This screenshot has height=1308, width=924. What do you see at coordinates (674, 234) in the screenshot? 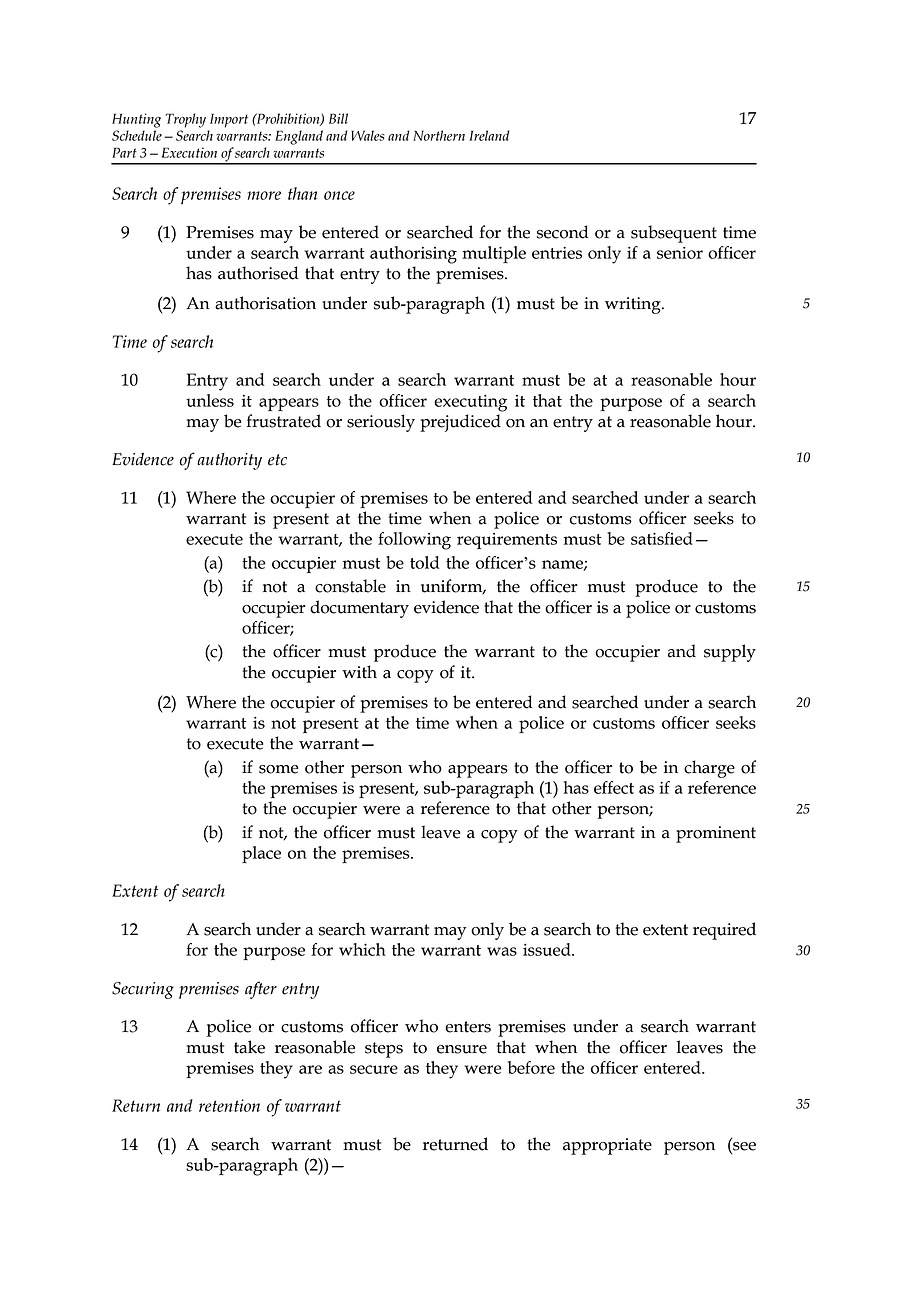
I see `subsequent` at bounding box center [674, 234].
